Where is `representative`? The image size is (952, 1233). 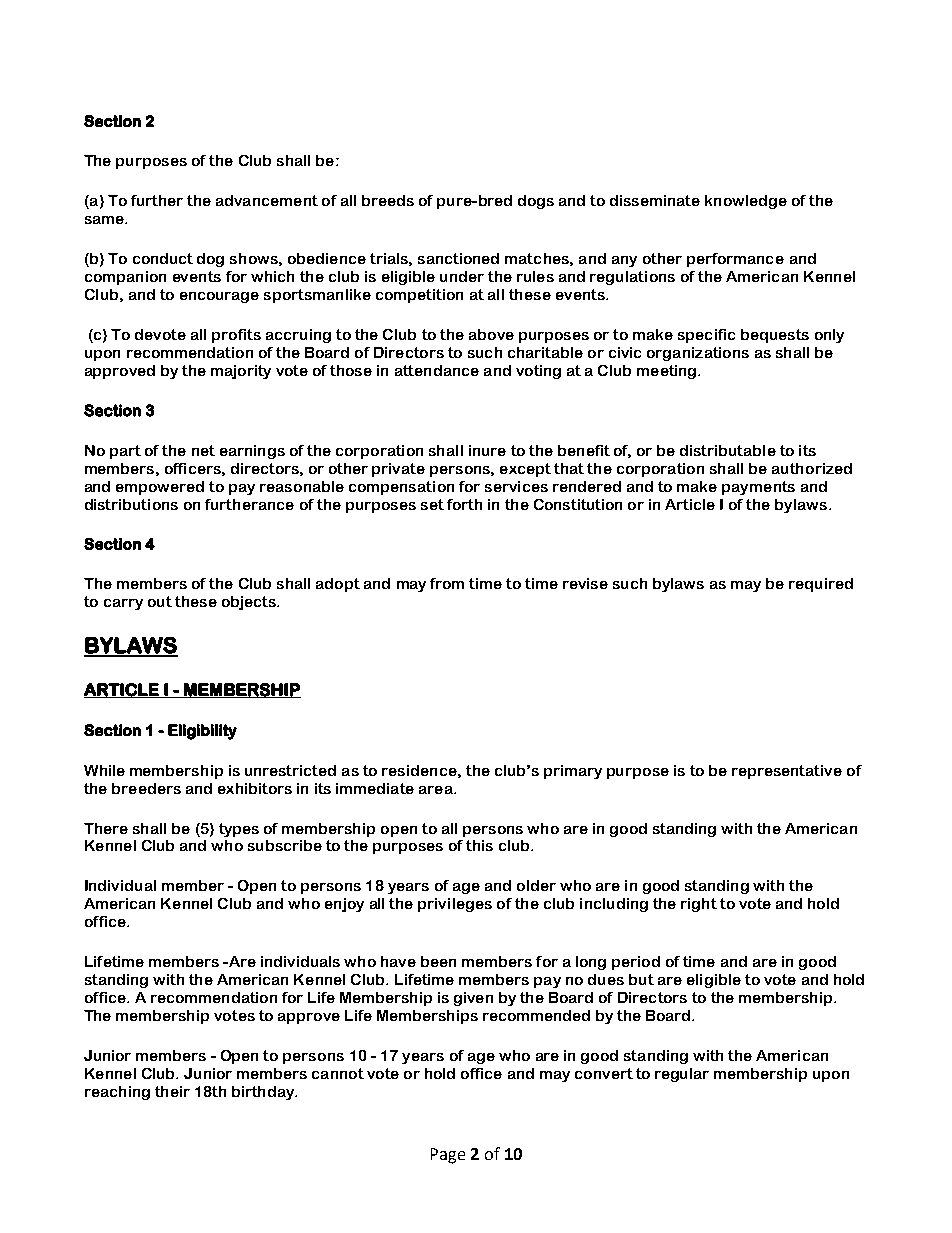
representative is located at coordinates (787, 772).
